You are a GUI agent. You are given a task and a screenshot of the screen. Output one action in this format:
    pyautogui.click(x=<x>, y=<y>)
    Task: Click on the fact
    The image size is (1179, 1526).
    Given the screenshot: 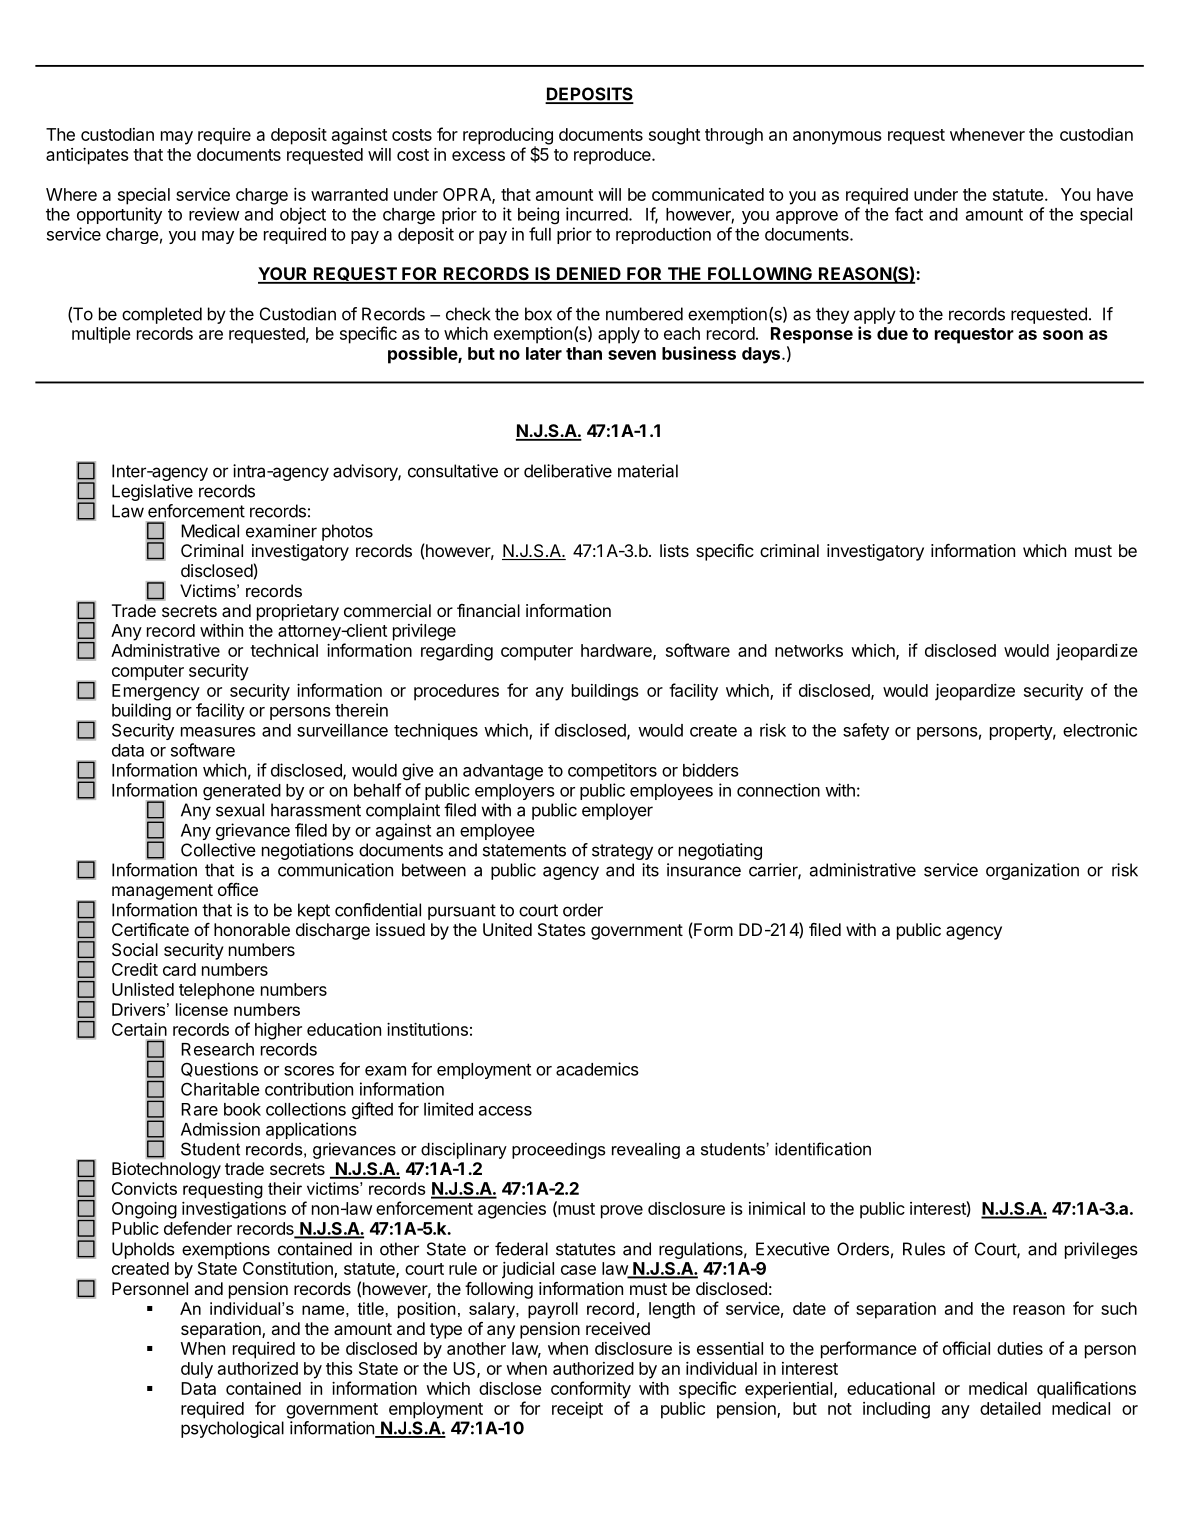 What is the action you would take?
    pyautogui.click(x=909, y=214)
